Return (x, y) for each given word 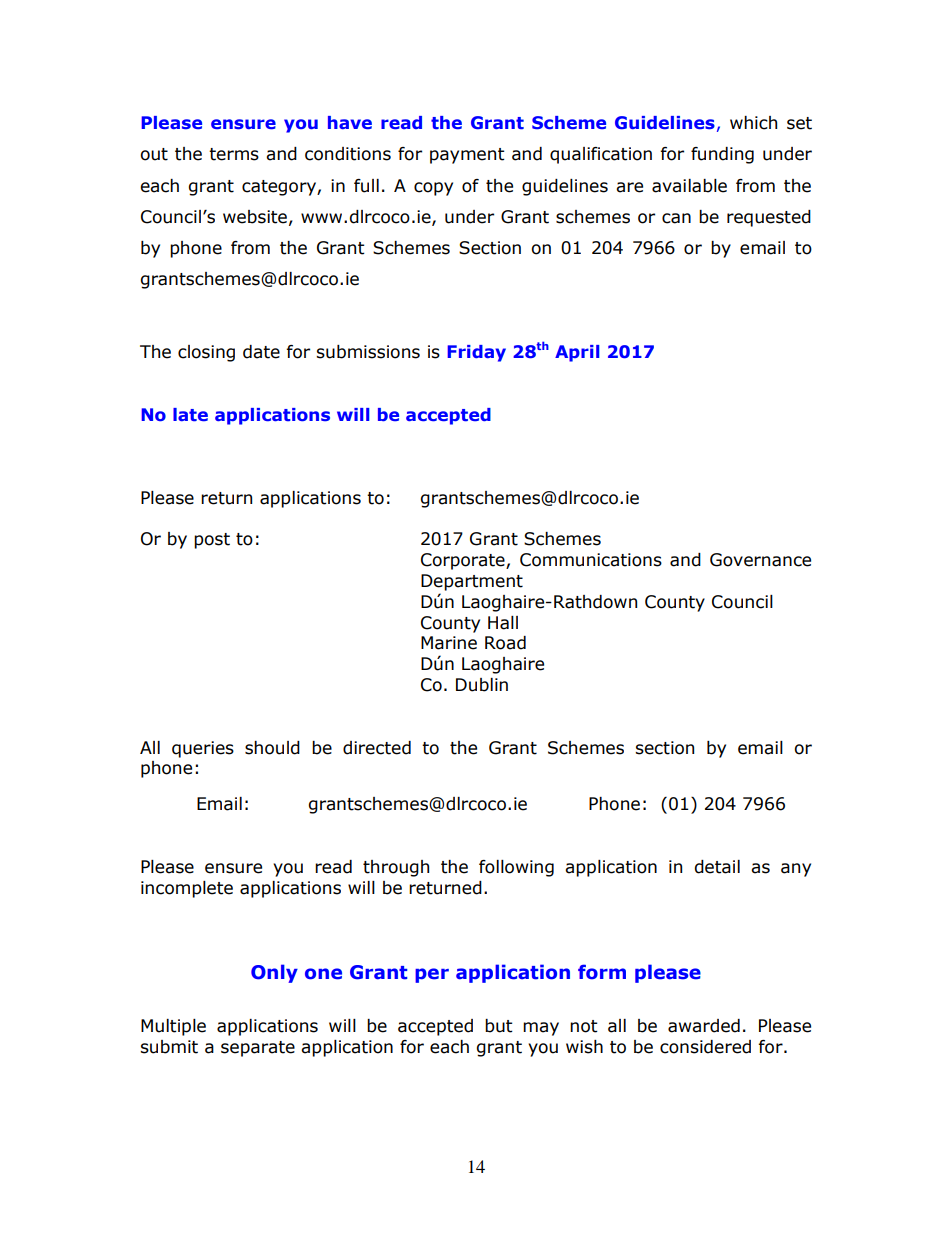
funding (722, 155)
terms (234, 154)
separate (258, 1049)
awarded (704, 1026)
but (499, 1026)
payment (467, 156)
